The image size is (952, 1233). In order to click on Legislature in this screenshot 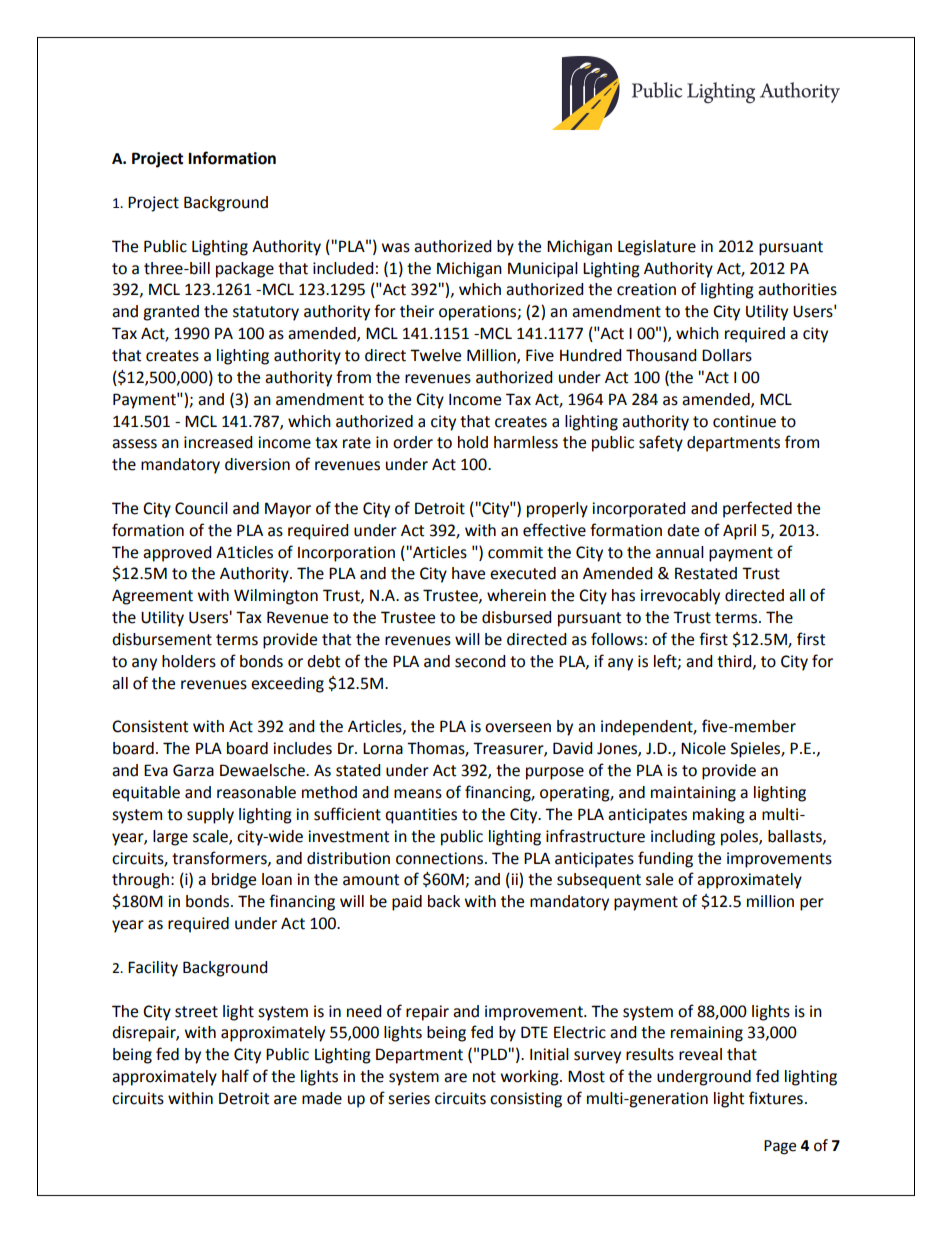, I will do `click(657, 248)`.
